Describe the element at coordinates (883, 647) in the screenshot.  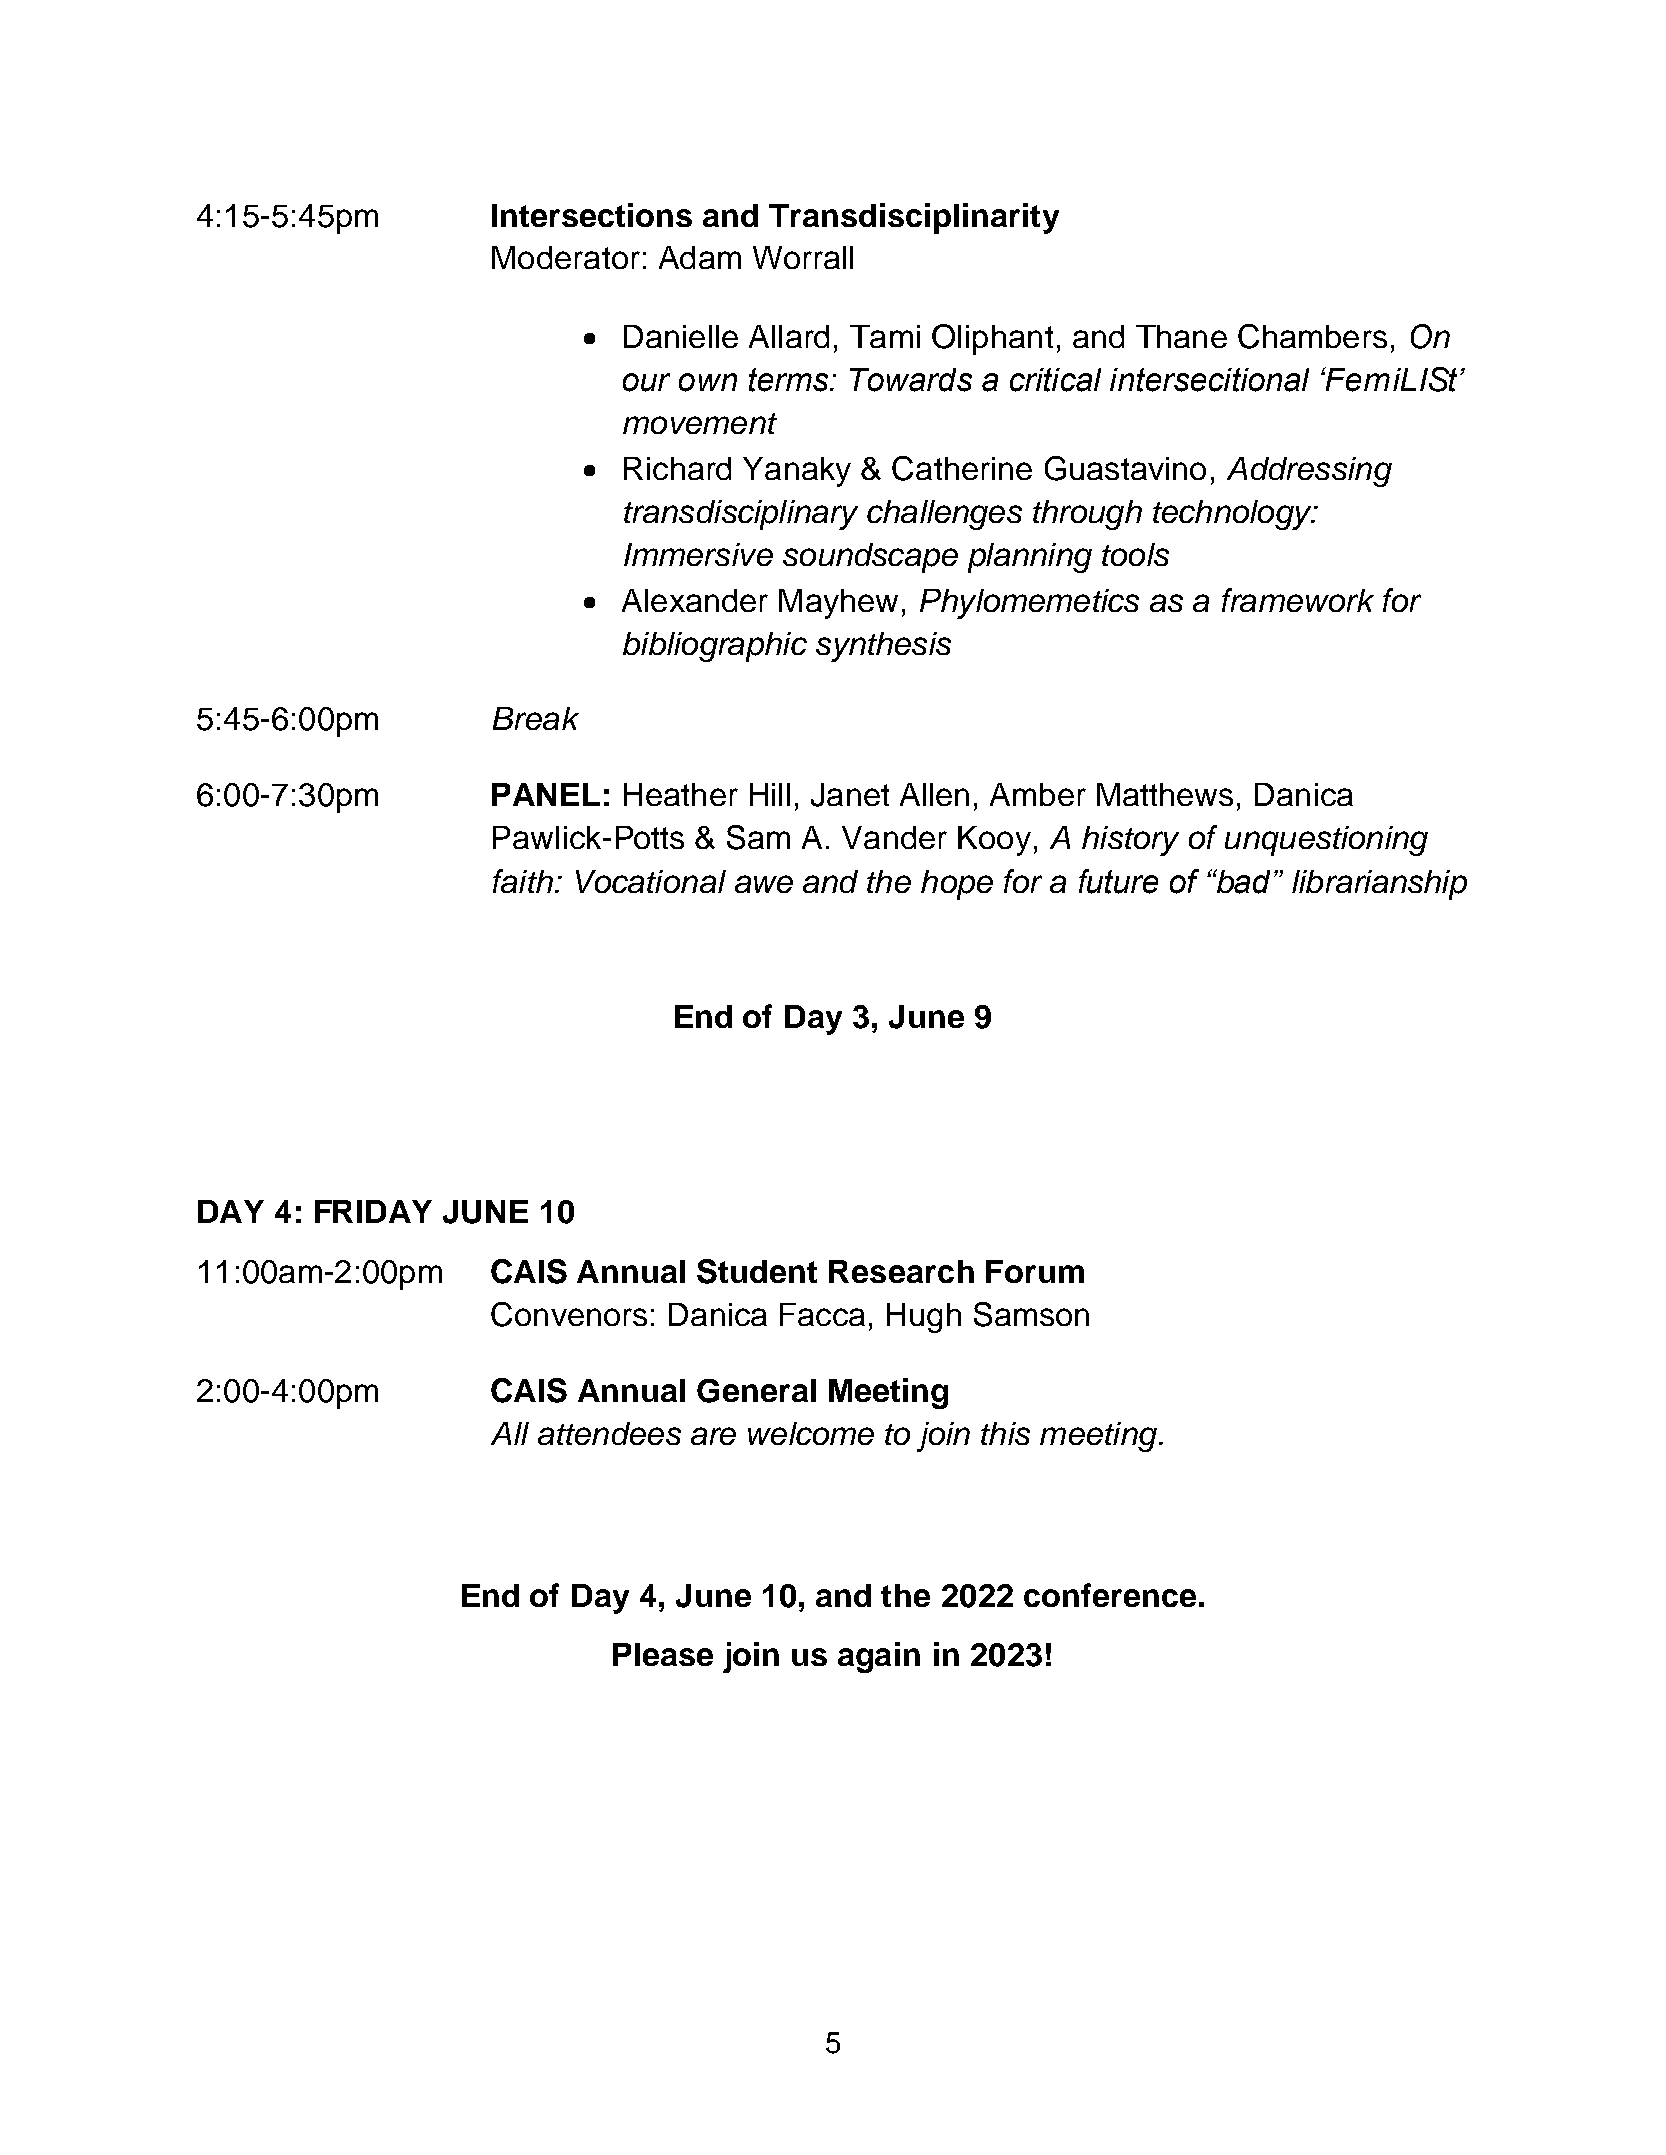
I see `synthesis` at that location.
